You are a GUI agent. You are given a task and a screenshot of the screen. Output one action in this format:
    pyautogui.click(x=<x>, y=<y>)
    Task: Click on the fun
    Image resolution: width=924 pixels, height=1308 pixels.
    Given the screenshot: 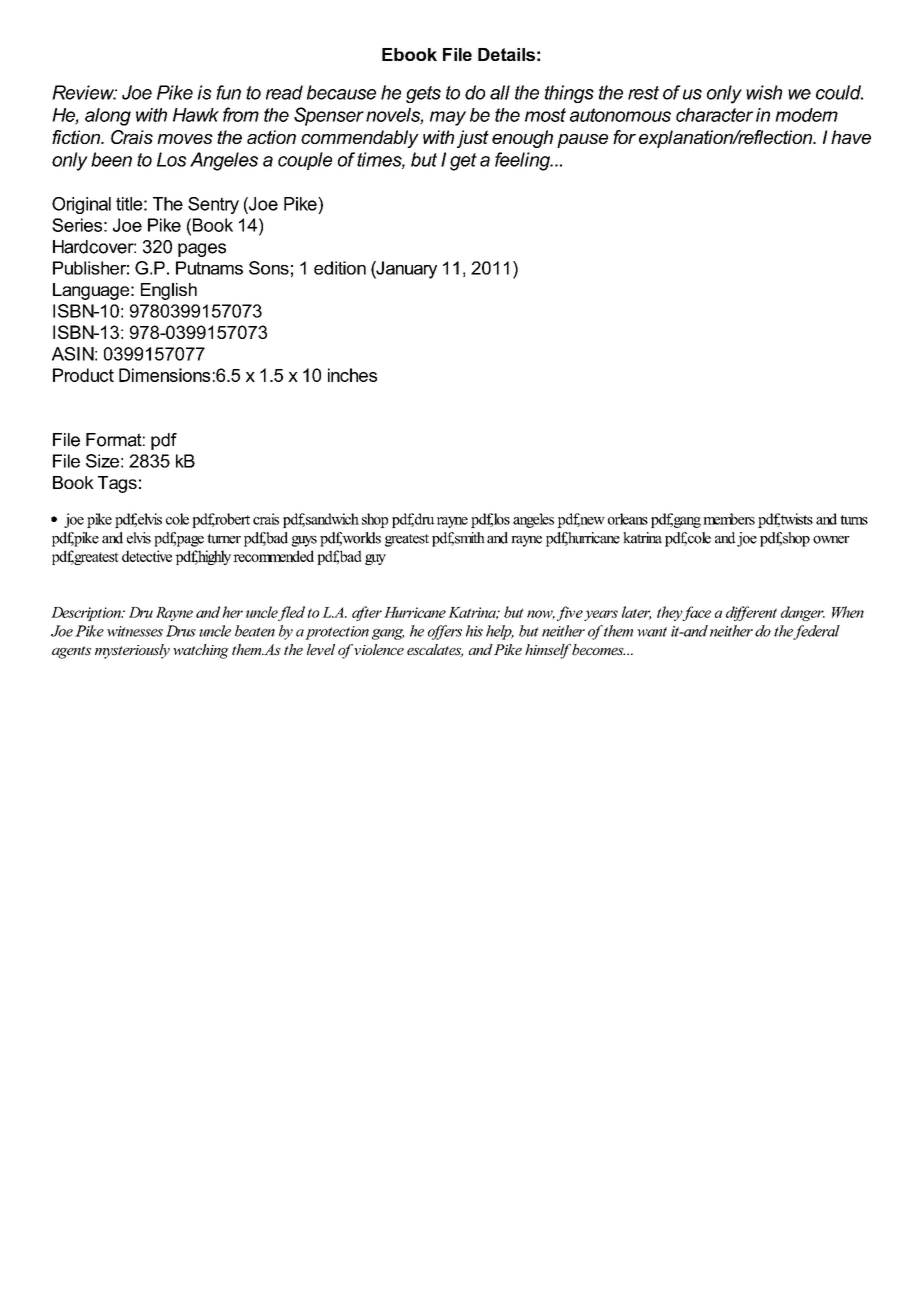 What is the action you would take?
    pyautogui.click(x=228, y=92)
